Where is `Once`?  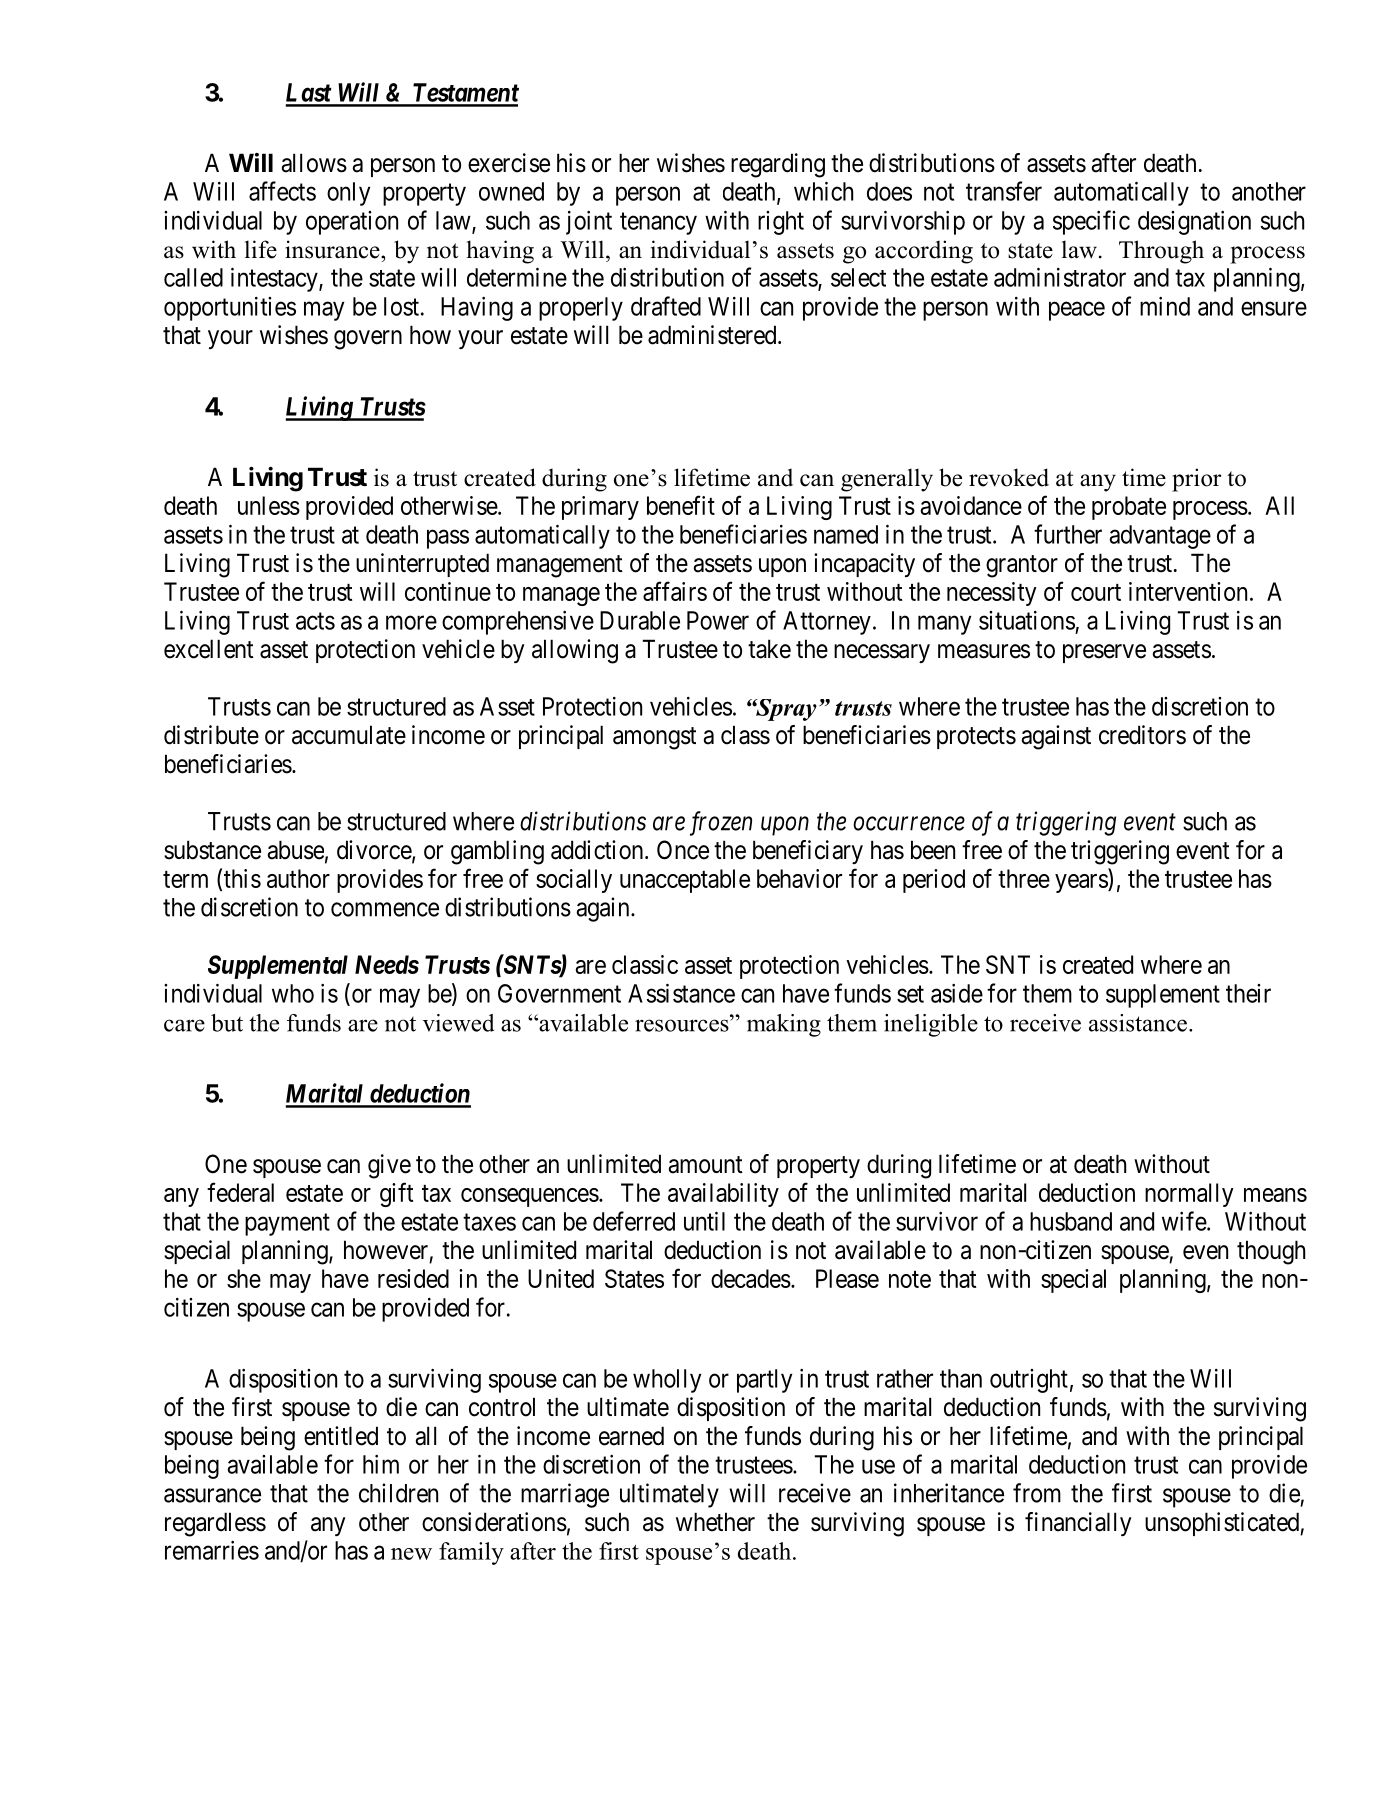 Once is located at coordinates (683, 850).
